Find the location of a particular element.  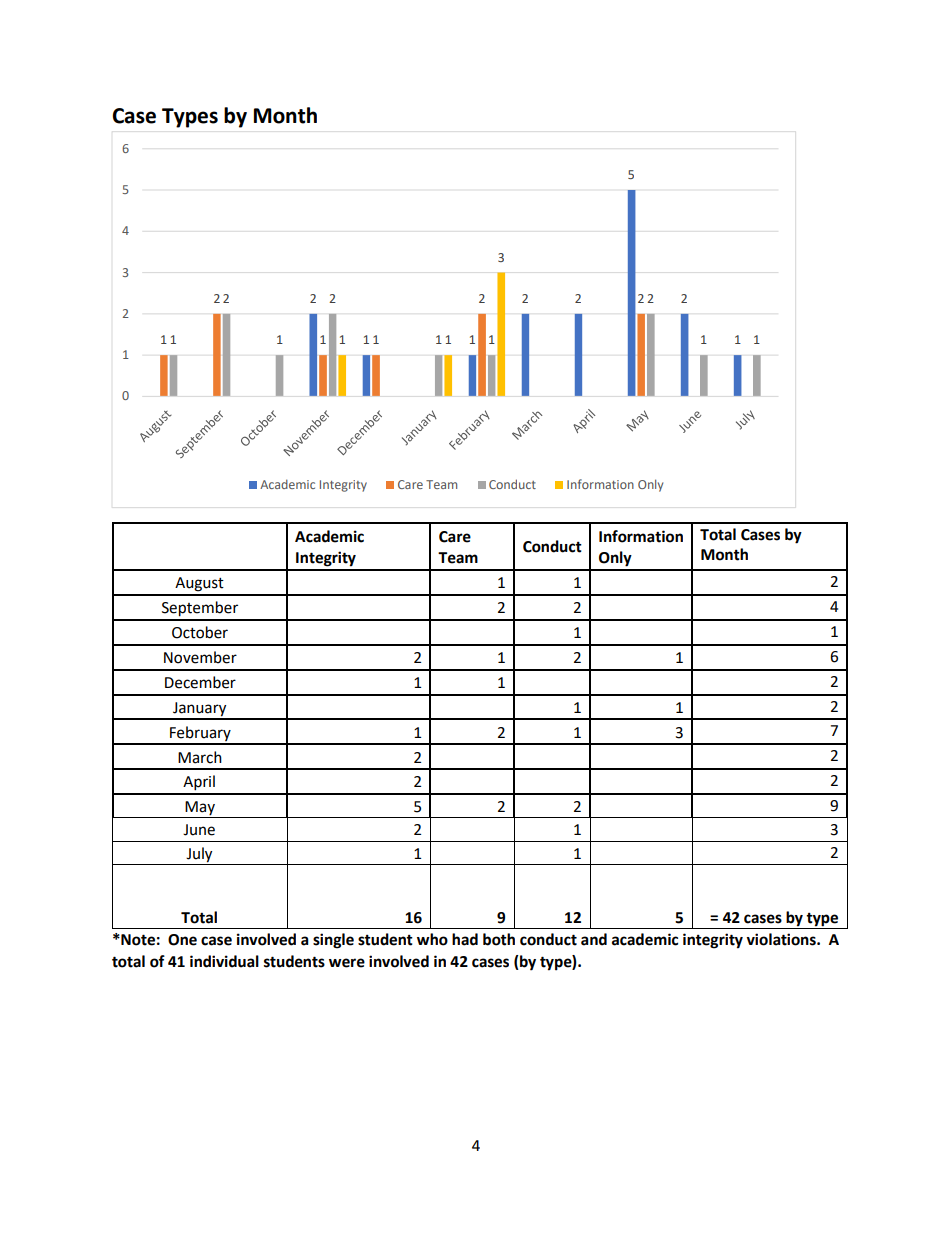

May is located at coordinates (200, 809).
